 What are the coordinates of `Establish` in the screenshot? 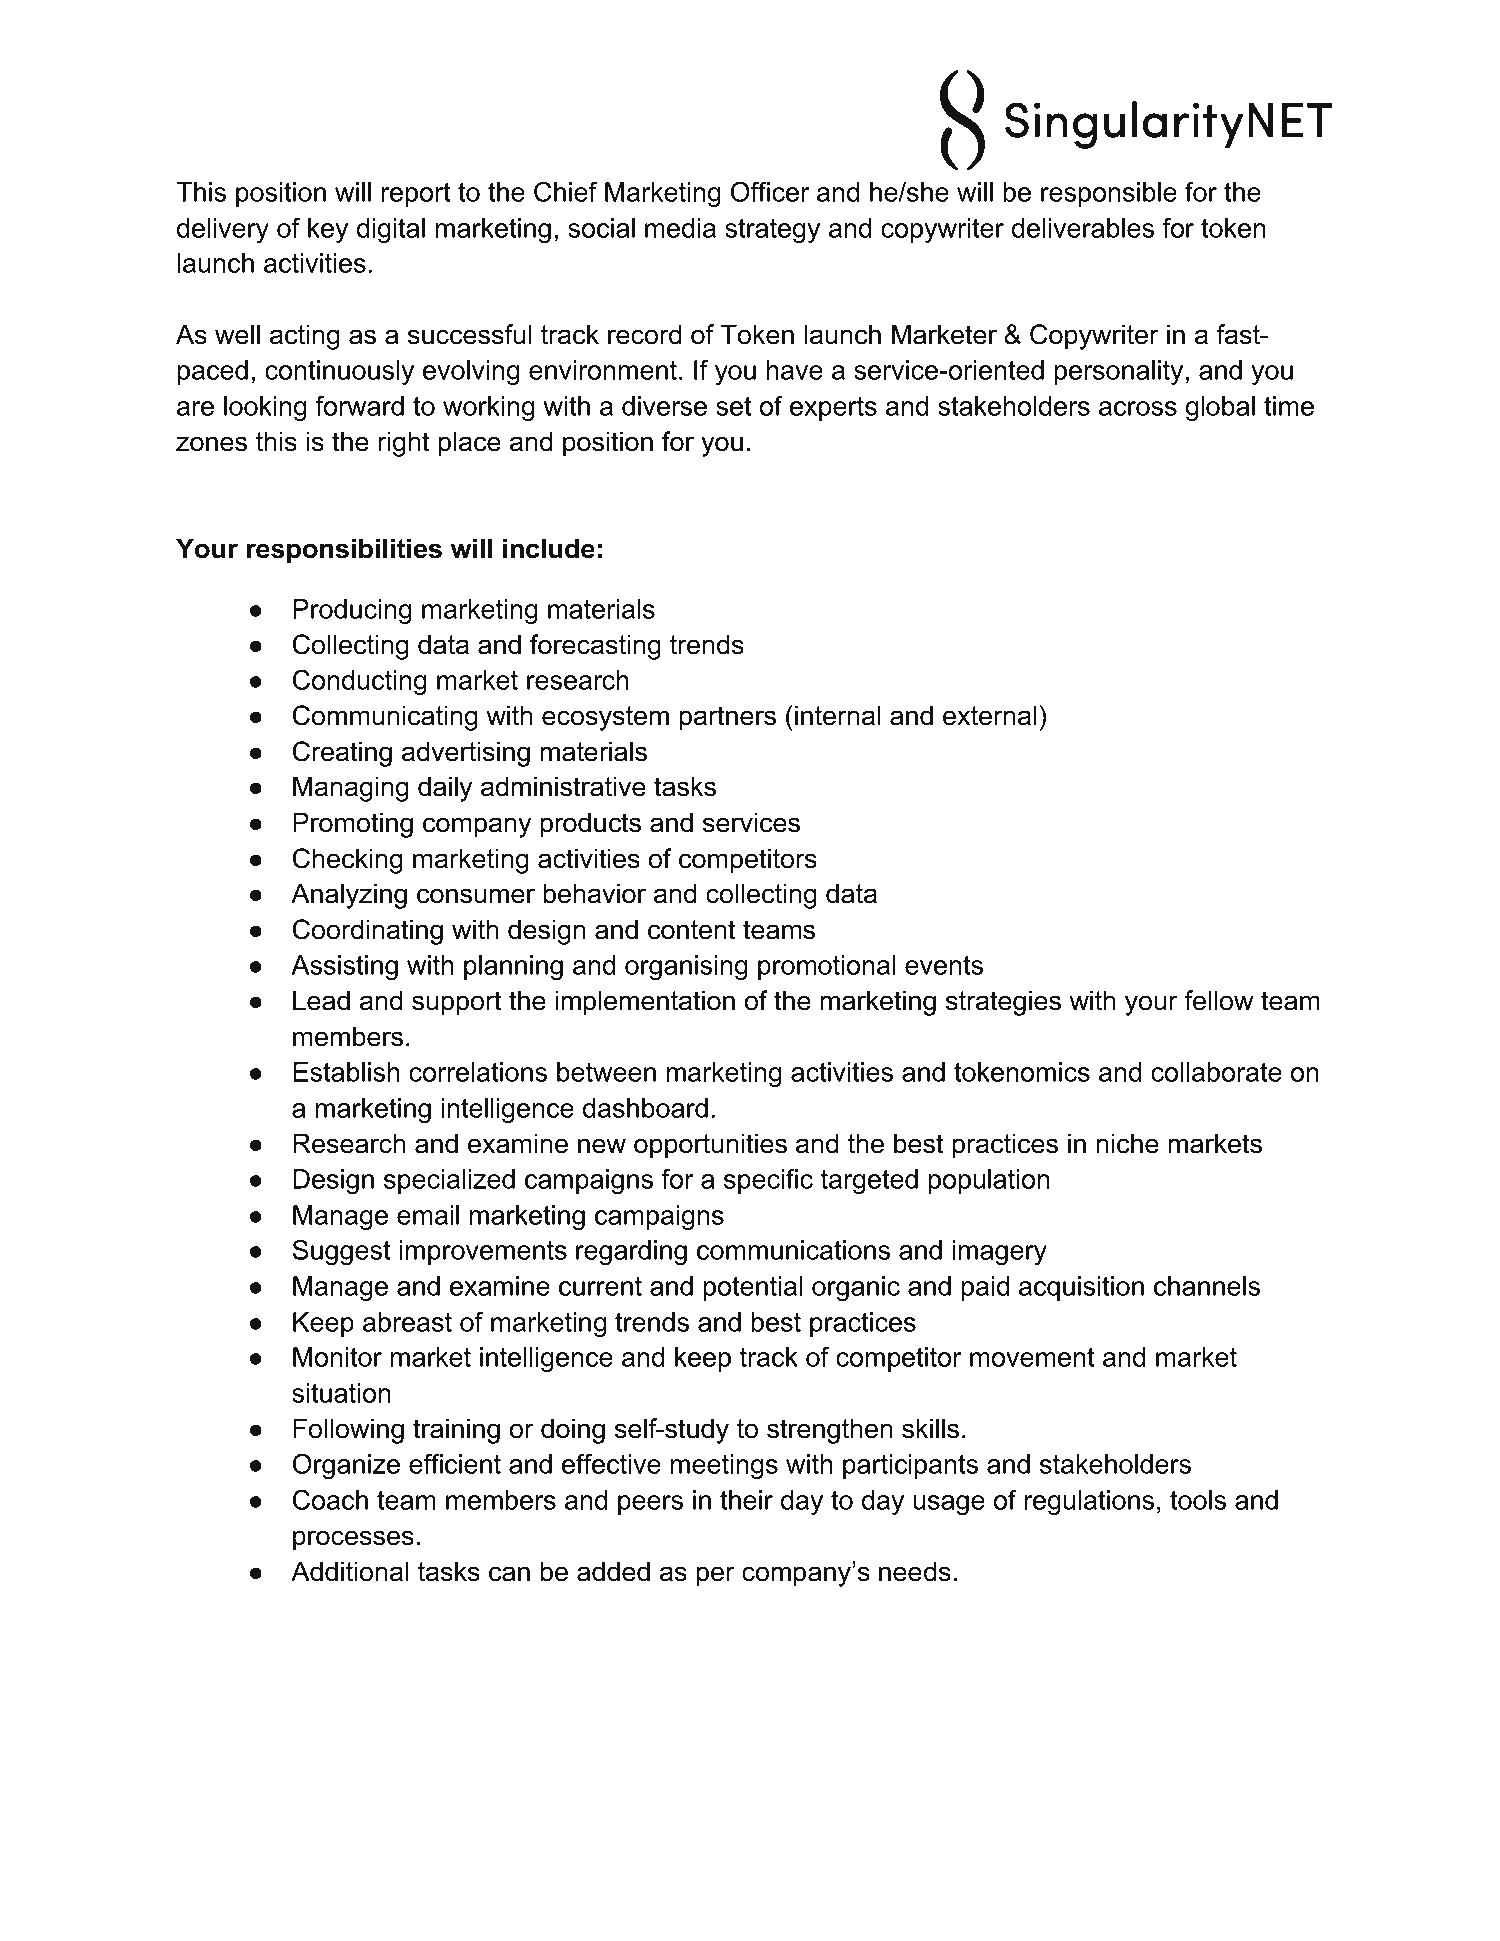 It's located at (346, 1072).
